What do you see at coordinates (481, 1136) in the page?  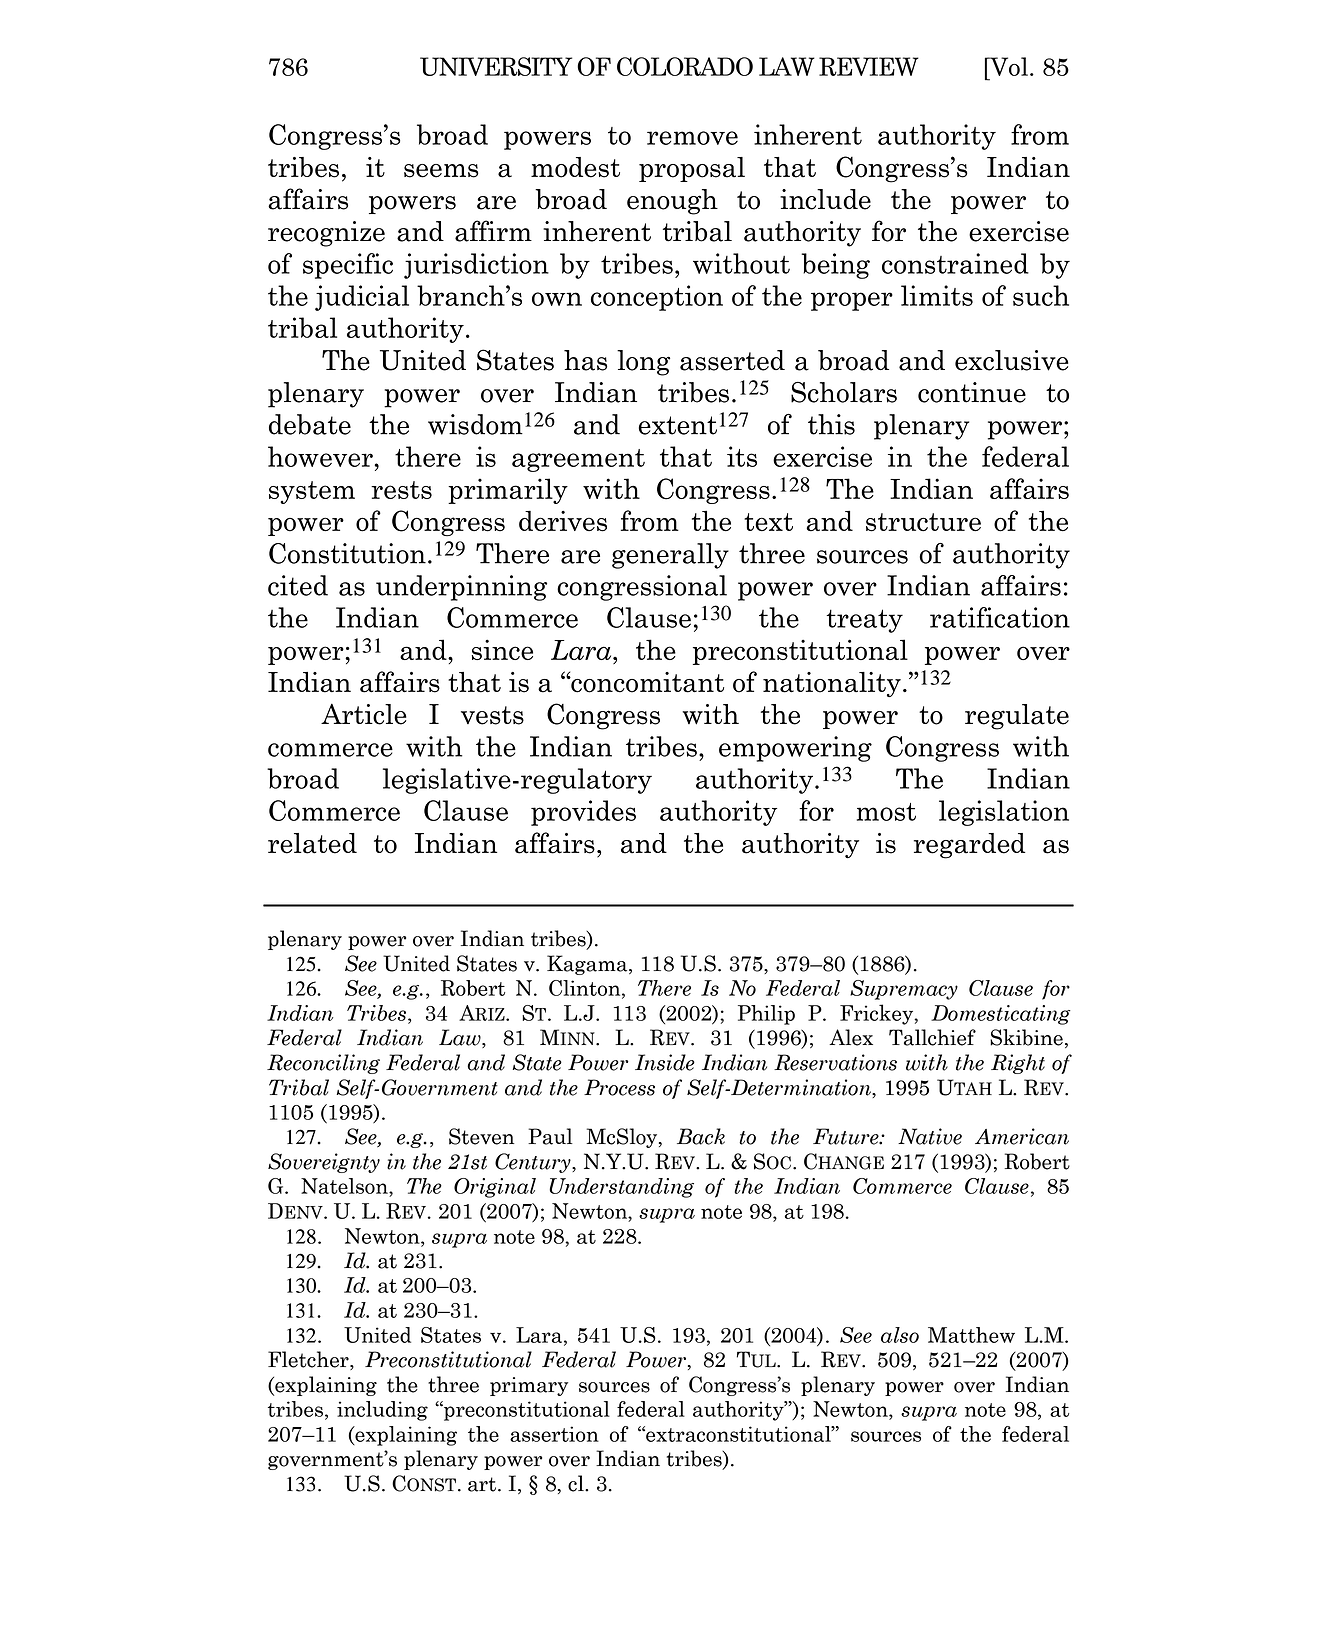 I see `Steven` at bounding box center [481, 1136].
